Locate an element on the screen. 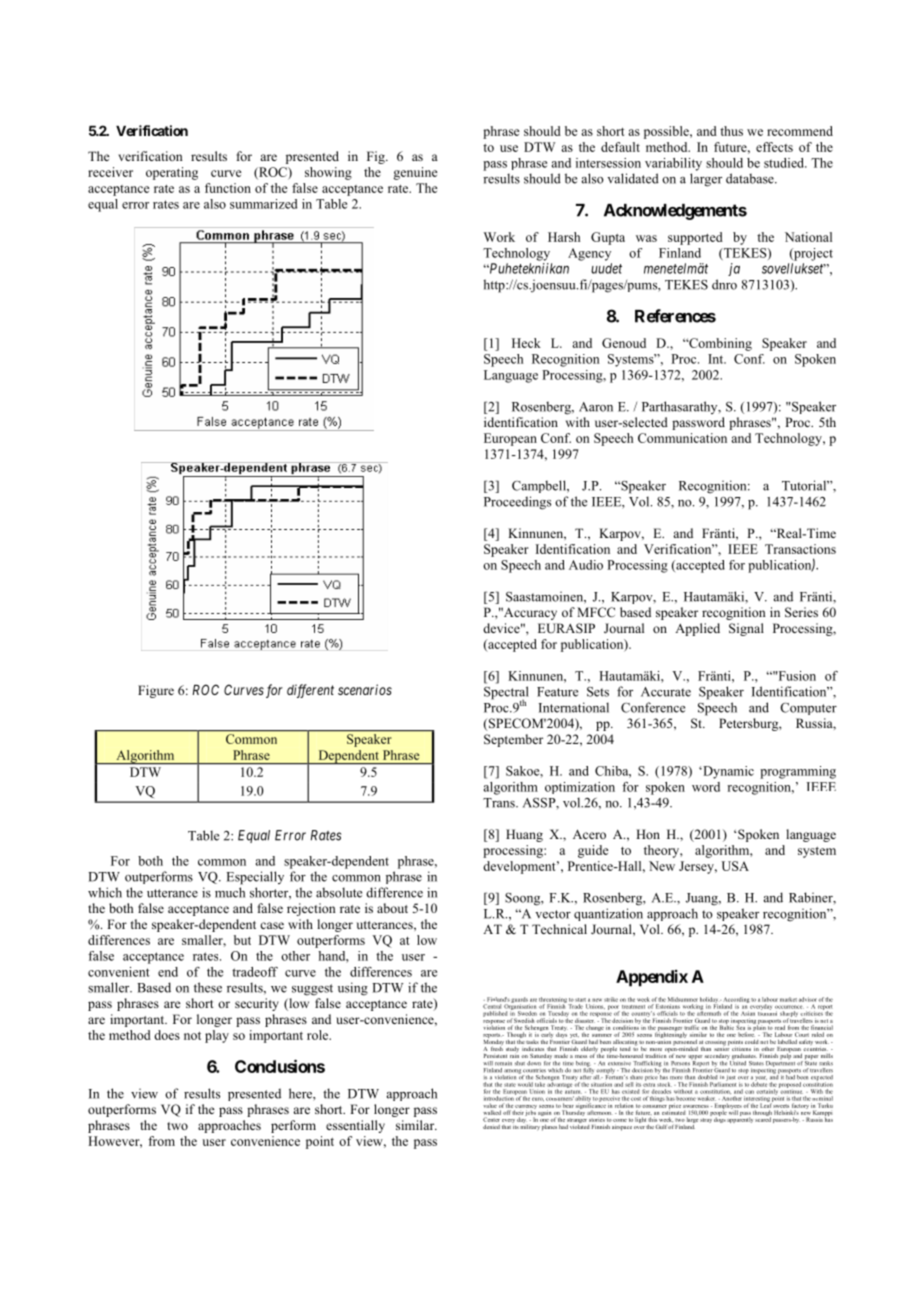 Image resolution: width=924 pixels, height=1308 pixels. database is located at coordinates (751, 178).
